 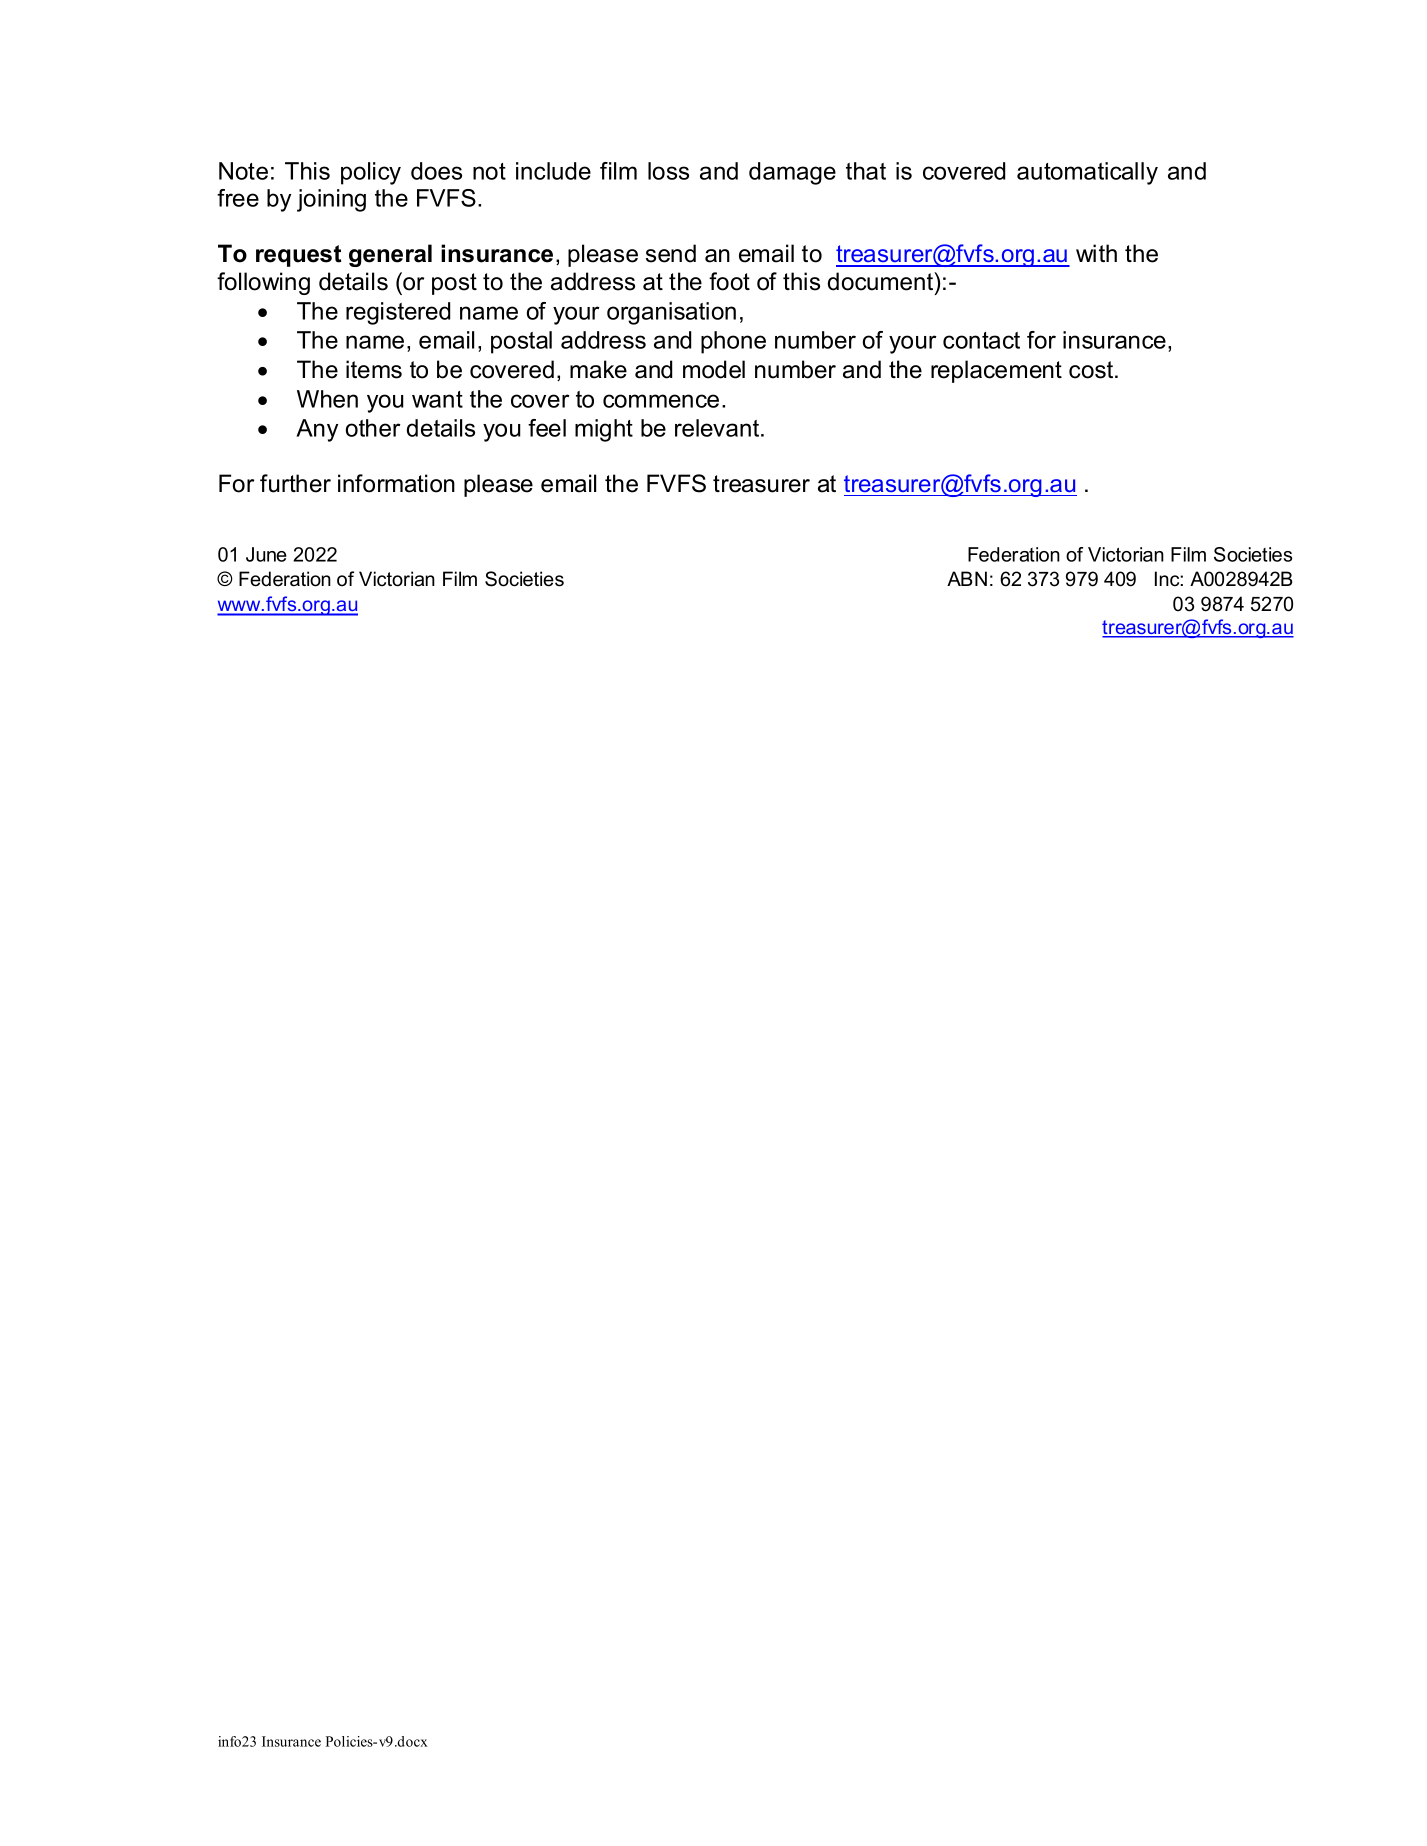 What do you see at coordinates (996, 371) in the screenshot?
I see `replacement` at bounding box center [996, 371].
